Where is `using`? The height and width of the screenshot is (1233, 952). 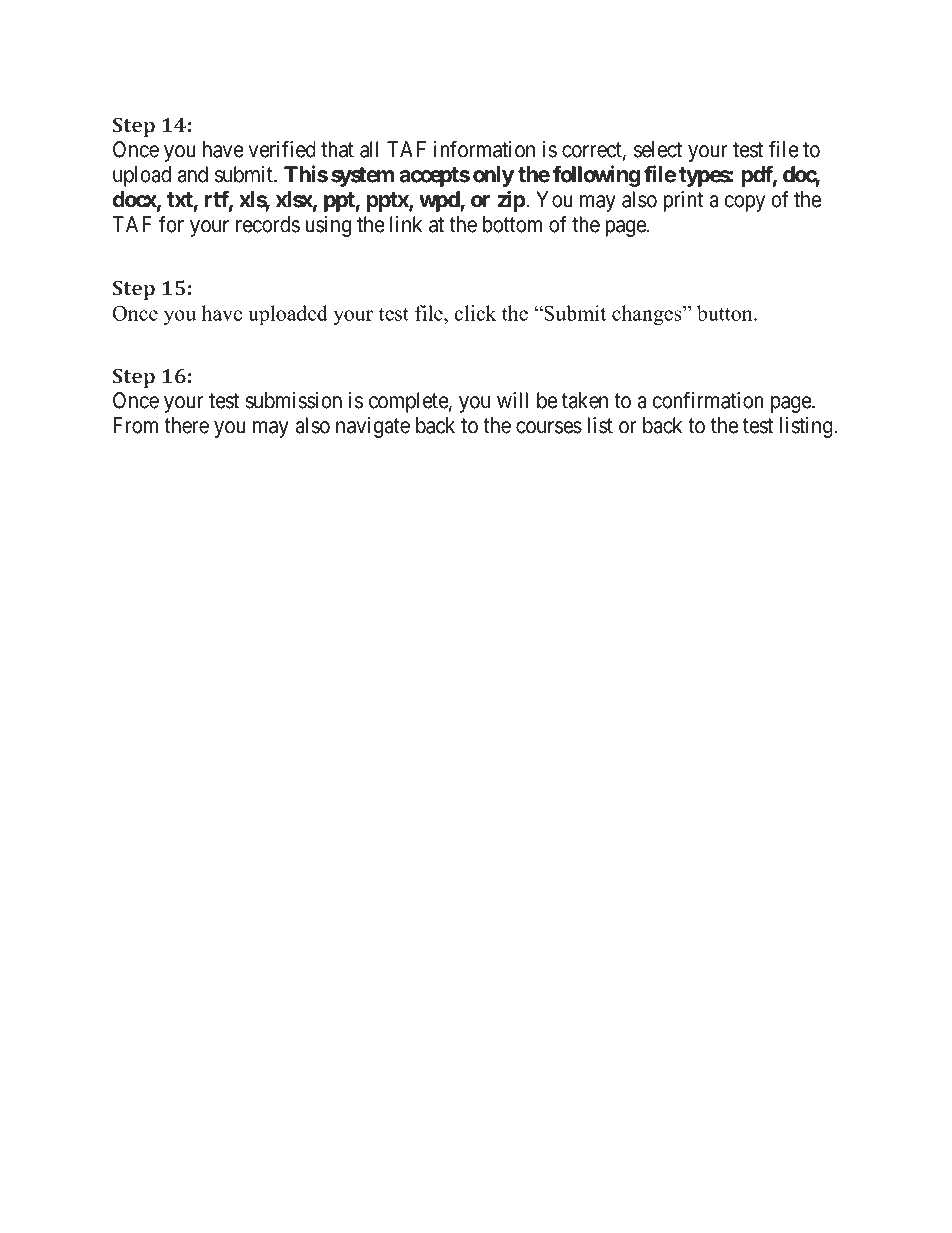 using is located at coordinates (328, 226).
